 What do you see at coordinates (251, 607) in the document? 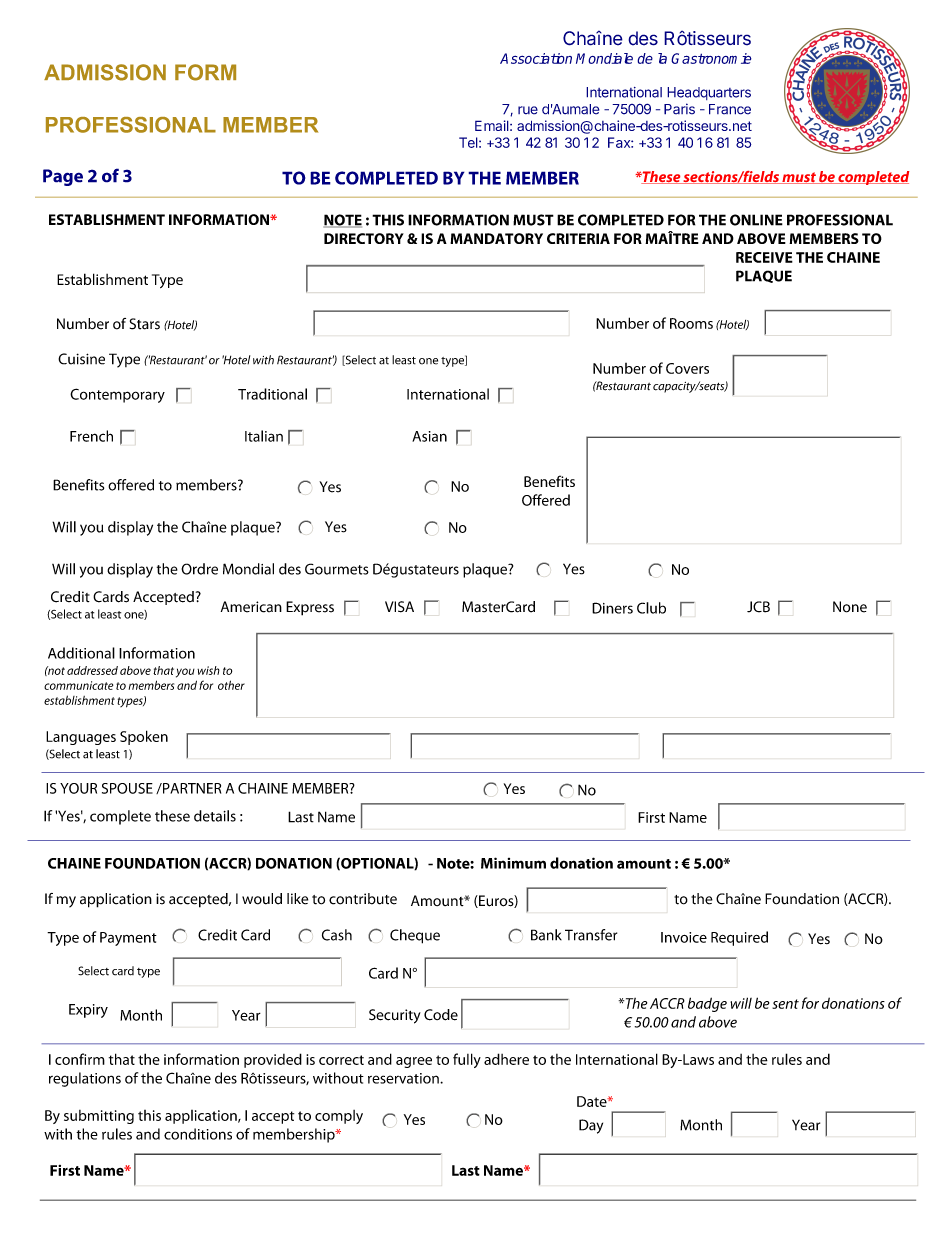
I see `American` at bounding box center [251, 607].
